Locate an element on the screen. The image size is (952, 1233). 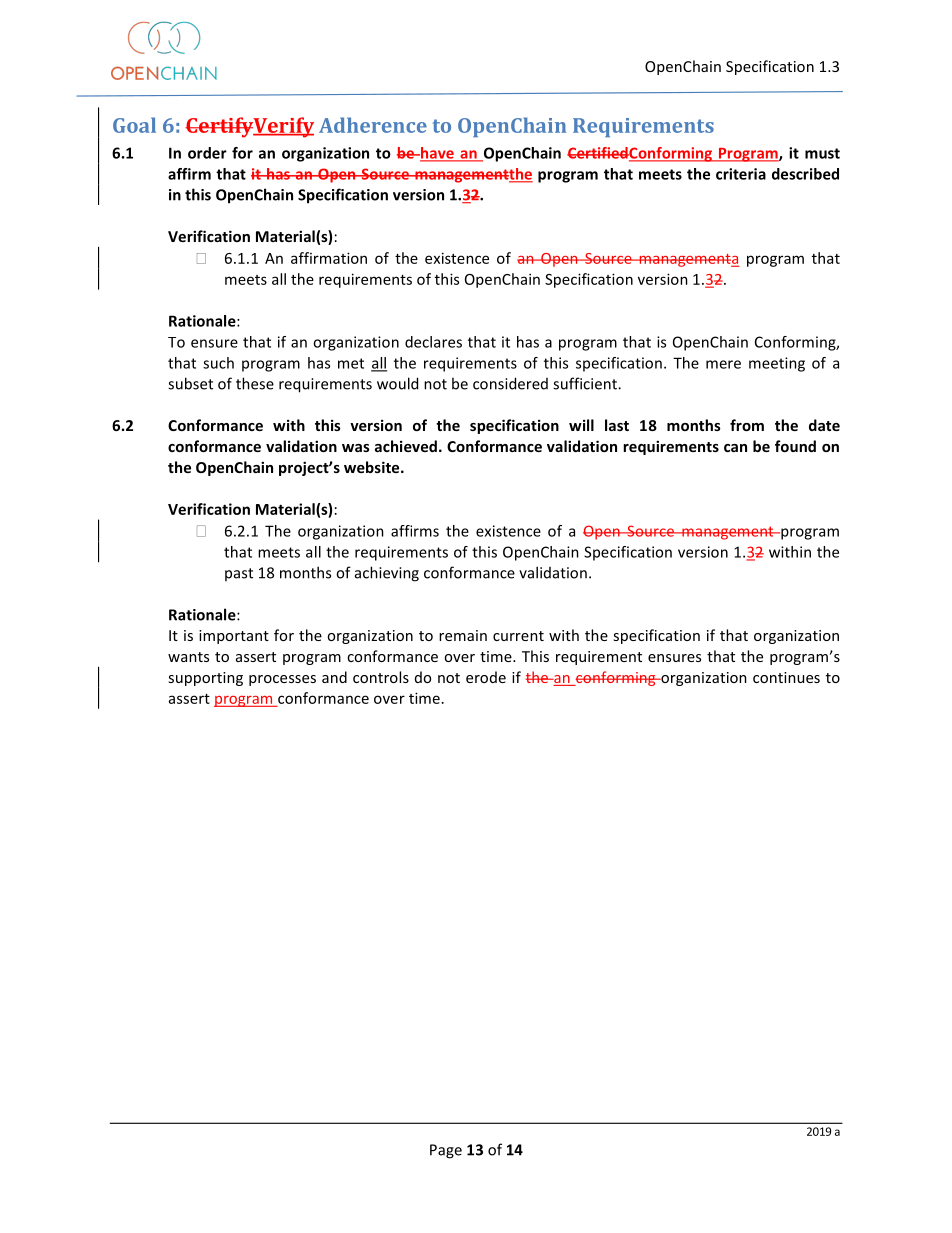
erode is located at coordinates (486, 677).
